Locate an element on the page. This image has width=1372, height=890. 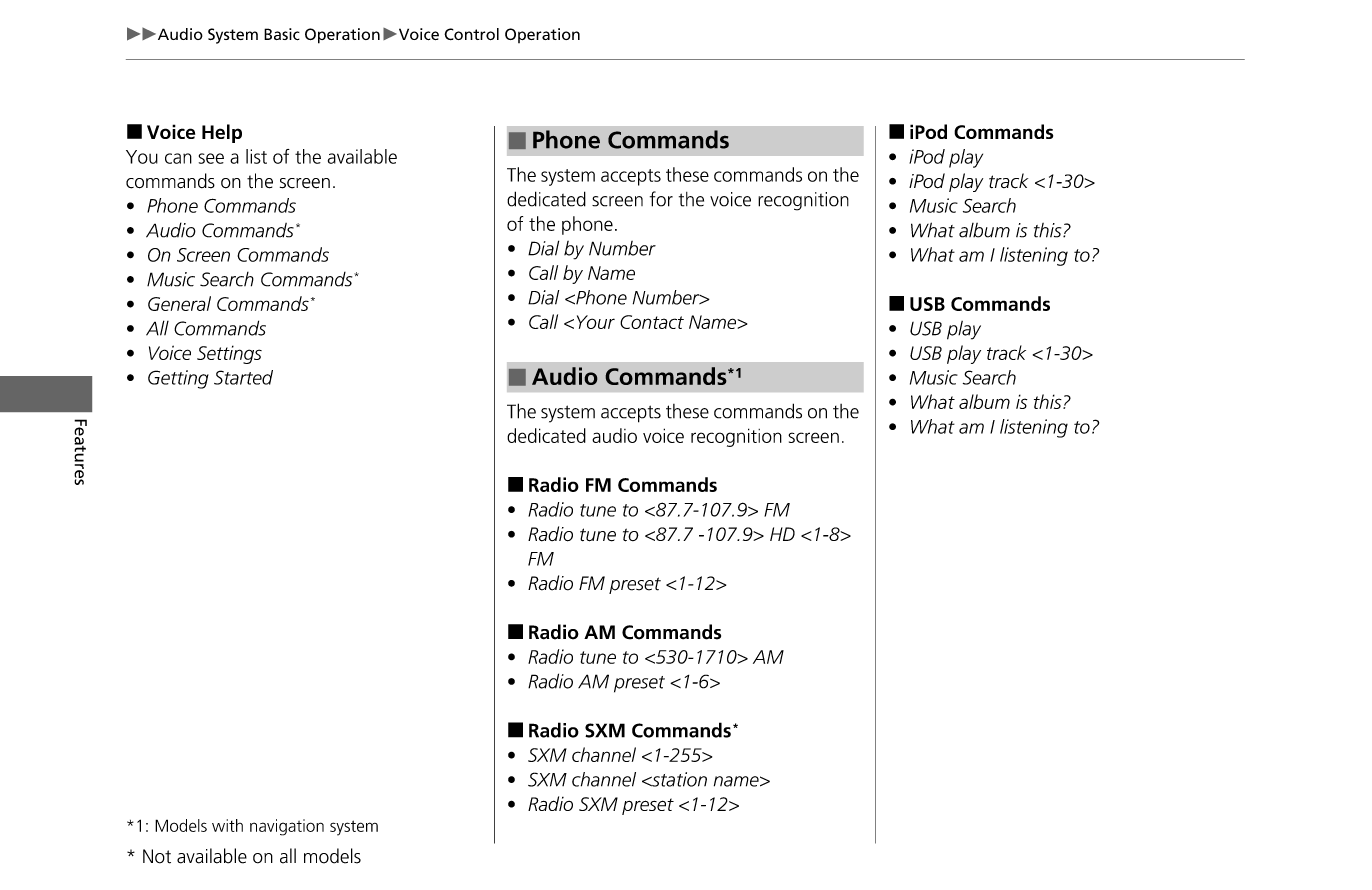
navigation is located at coordinates (287, 827).
